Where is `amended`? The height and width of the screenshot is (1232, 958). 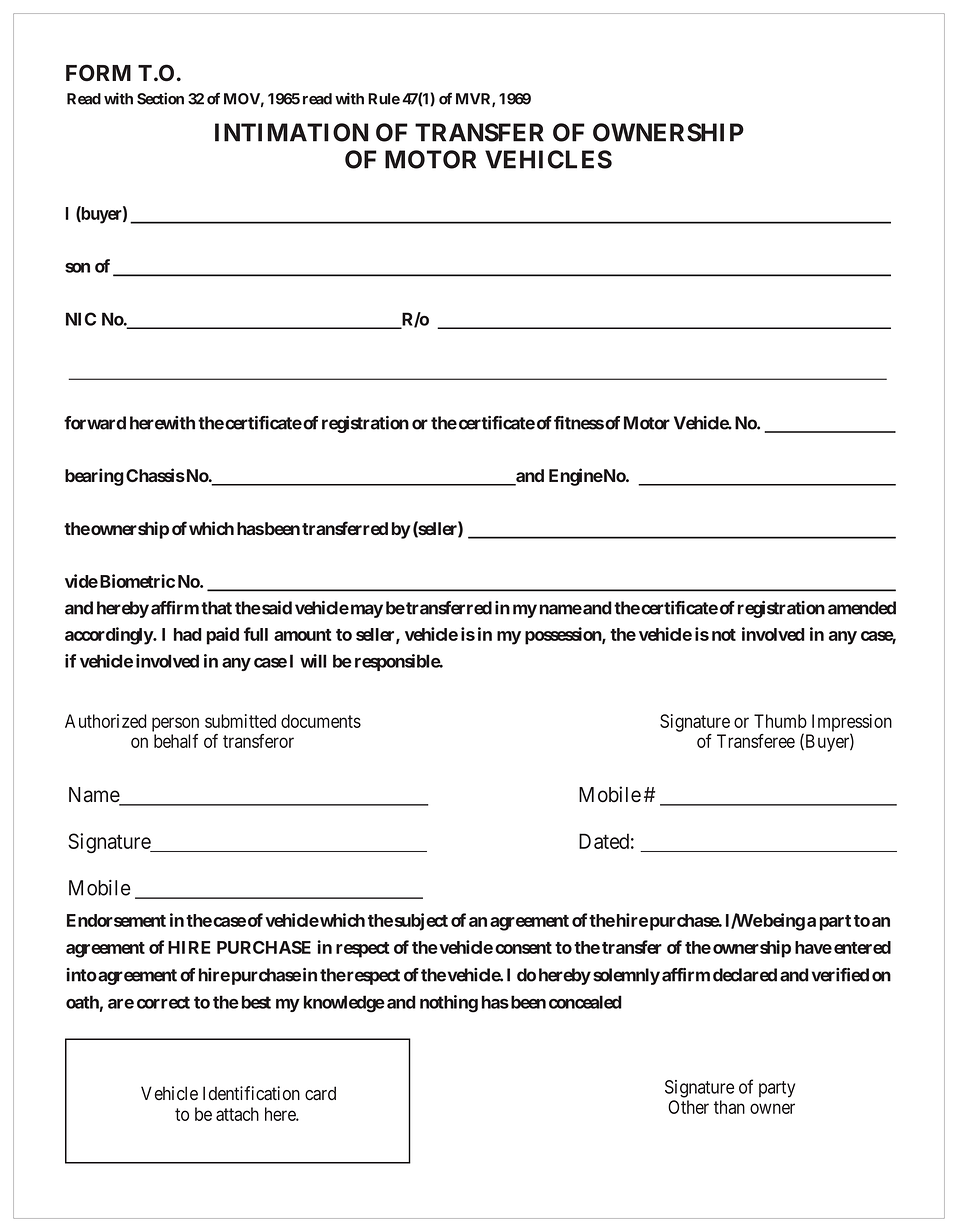 amended is located at coordinates (862, 608).
